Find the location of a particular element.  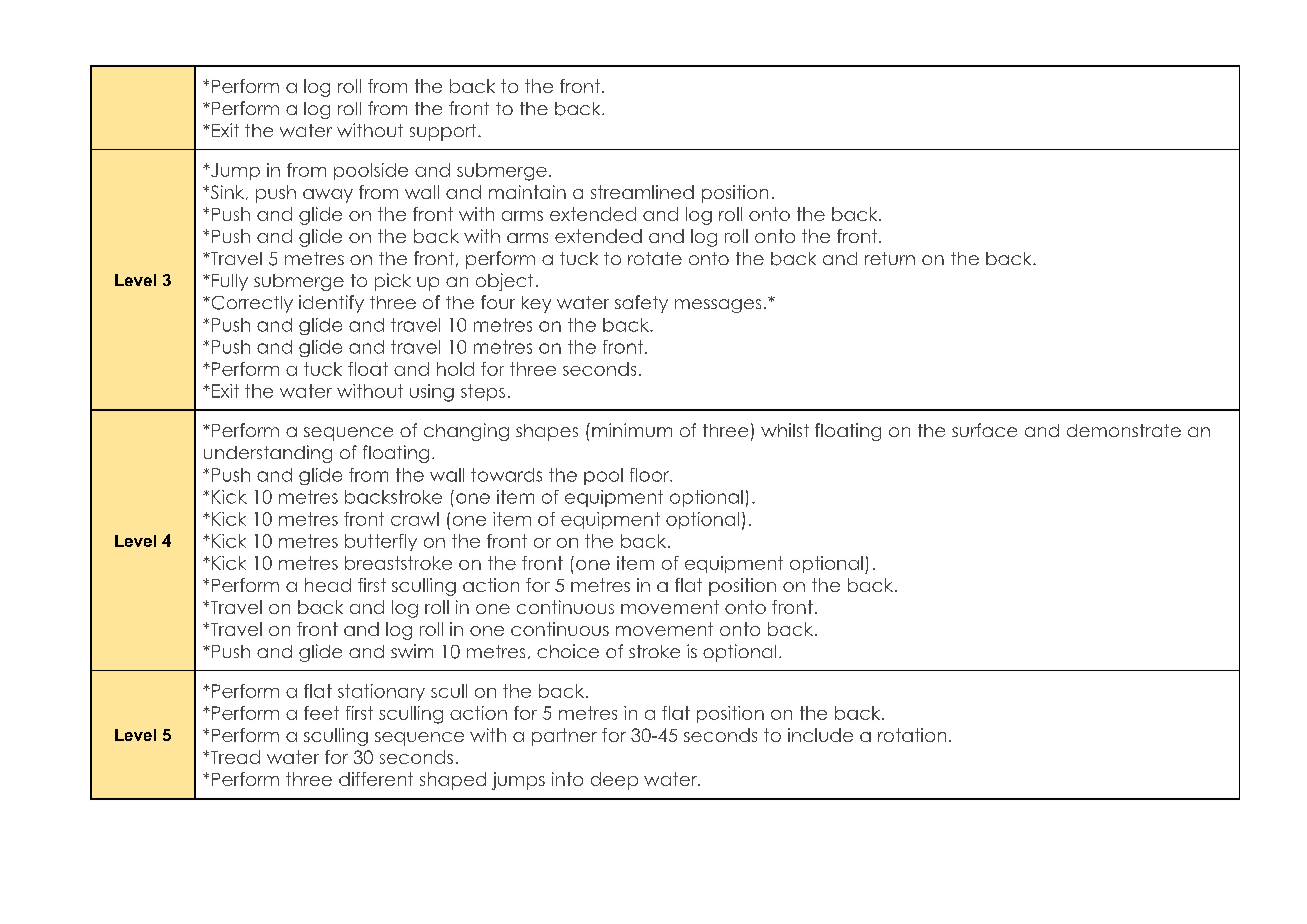

choice is located at coordinates (568, 651).
